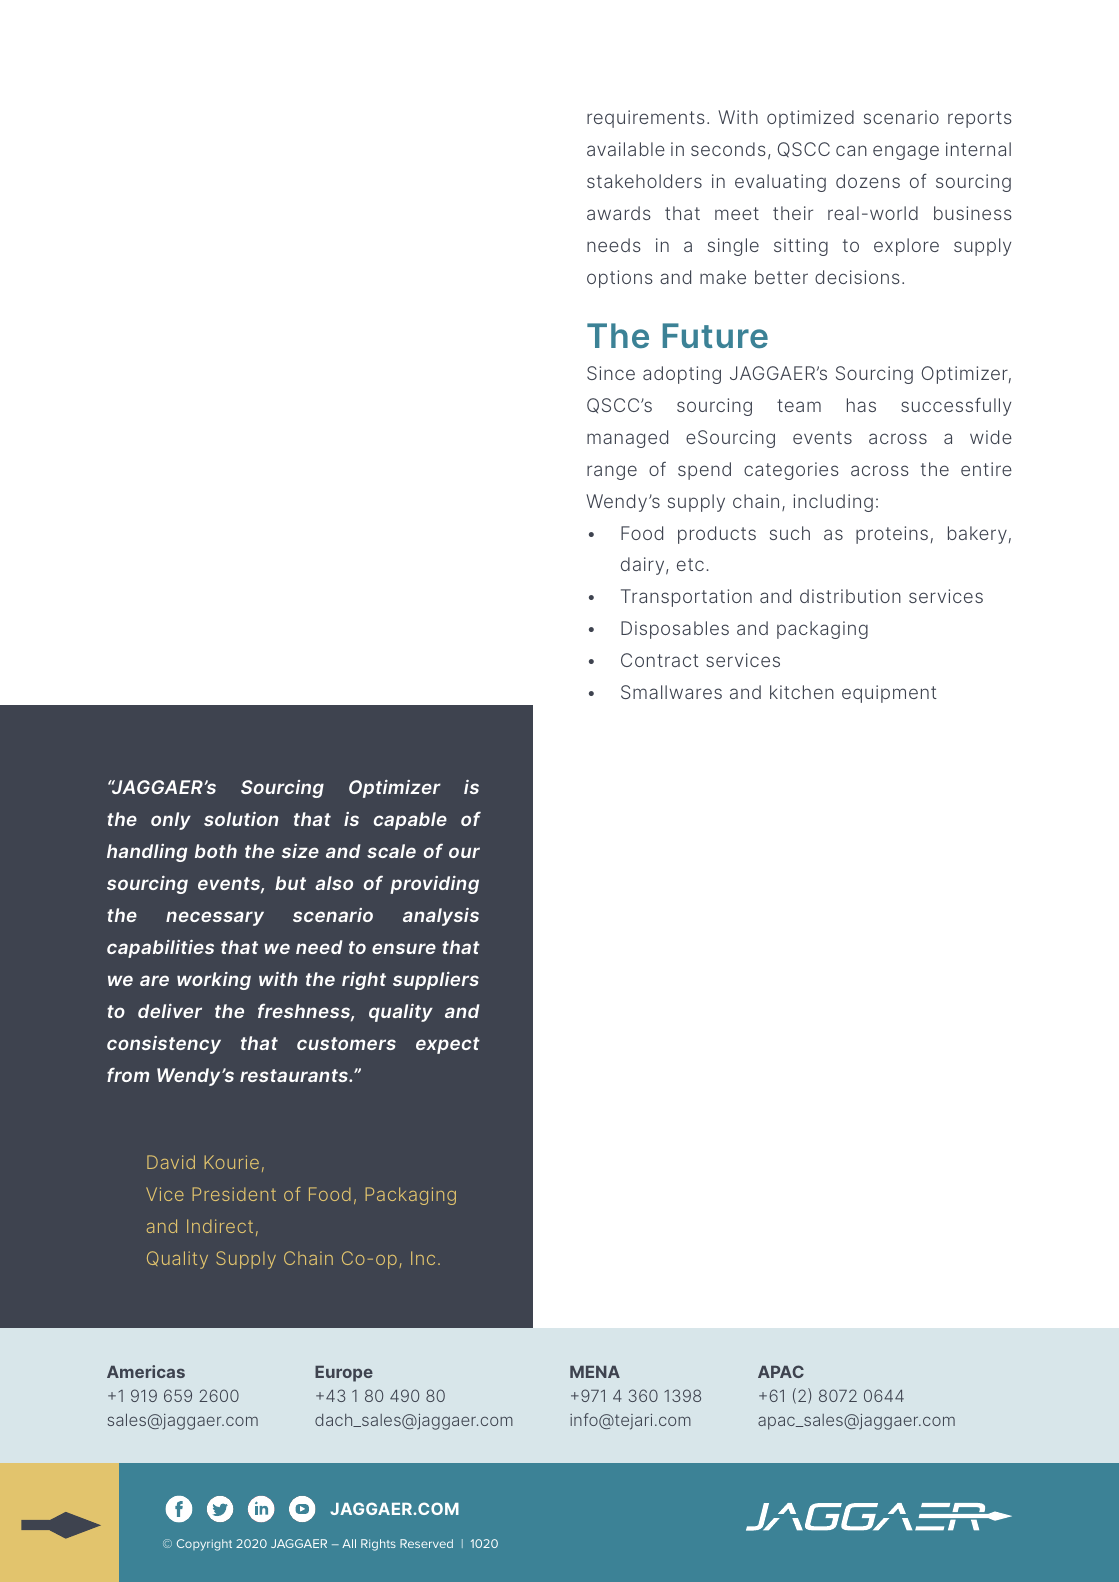  I want to click on equipment, so click(889, 694).
